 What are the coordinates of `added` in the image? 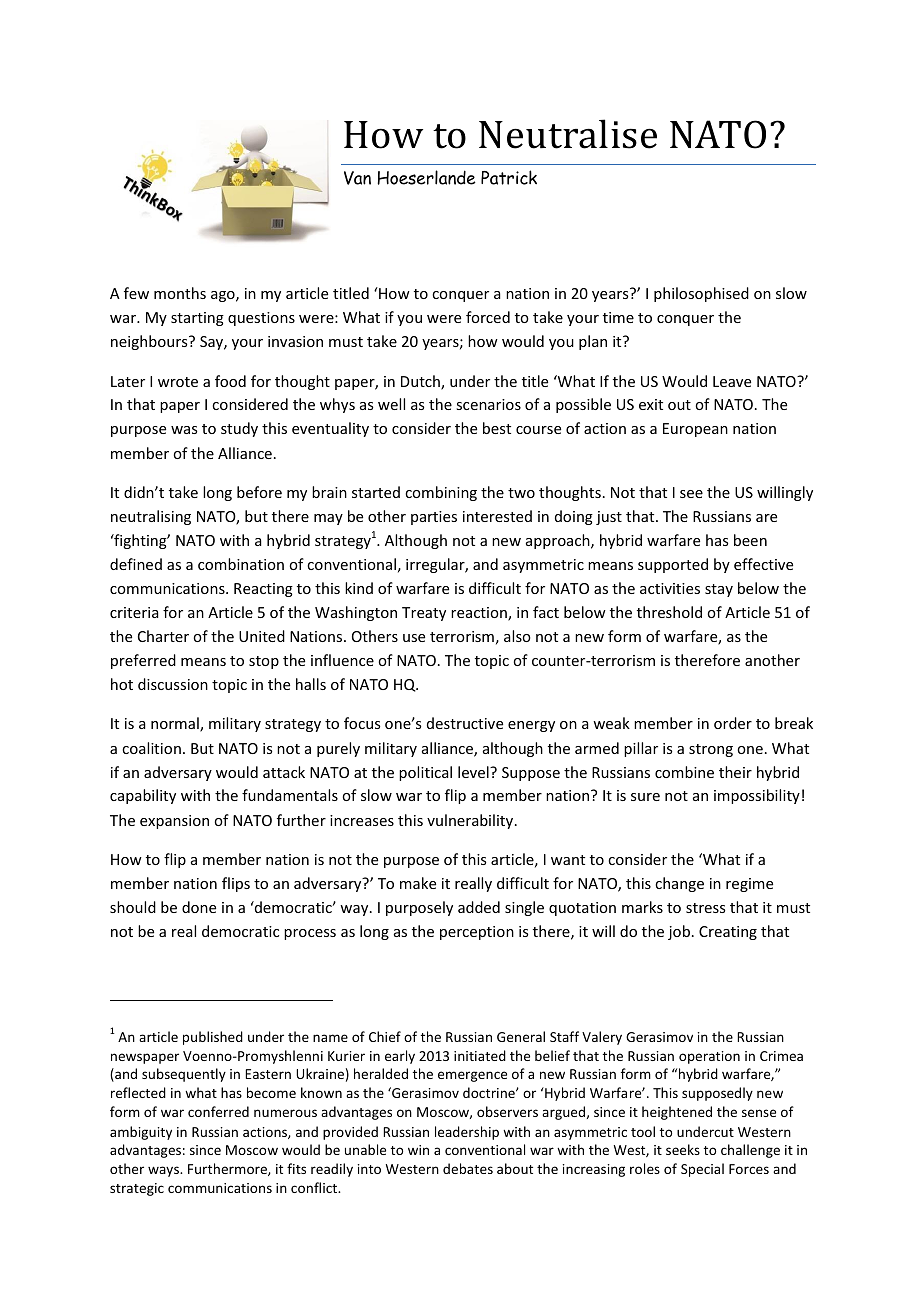 It's located at (479, 907).
